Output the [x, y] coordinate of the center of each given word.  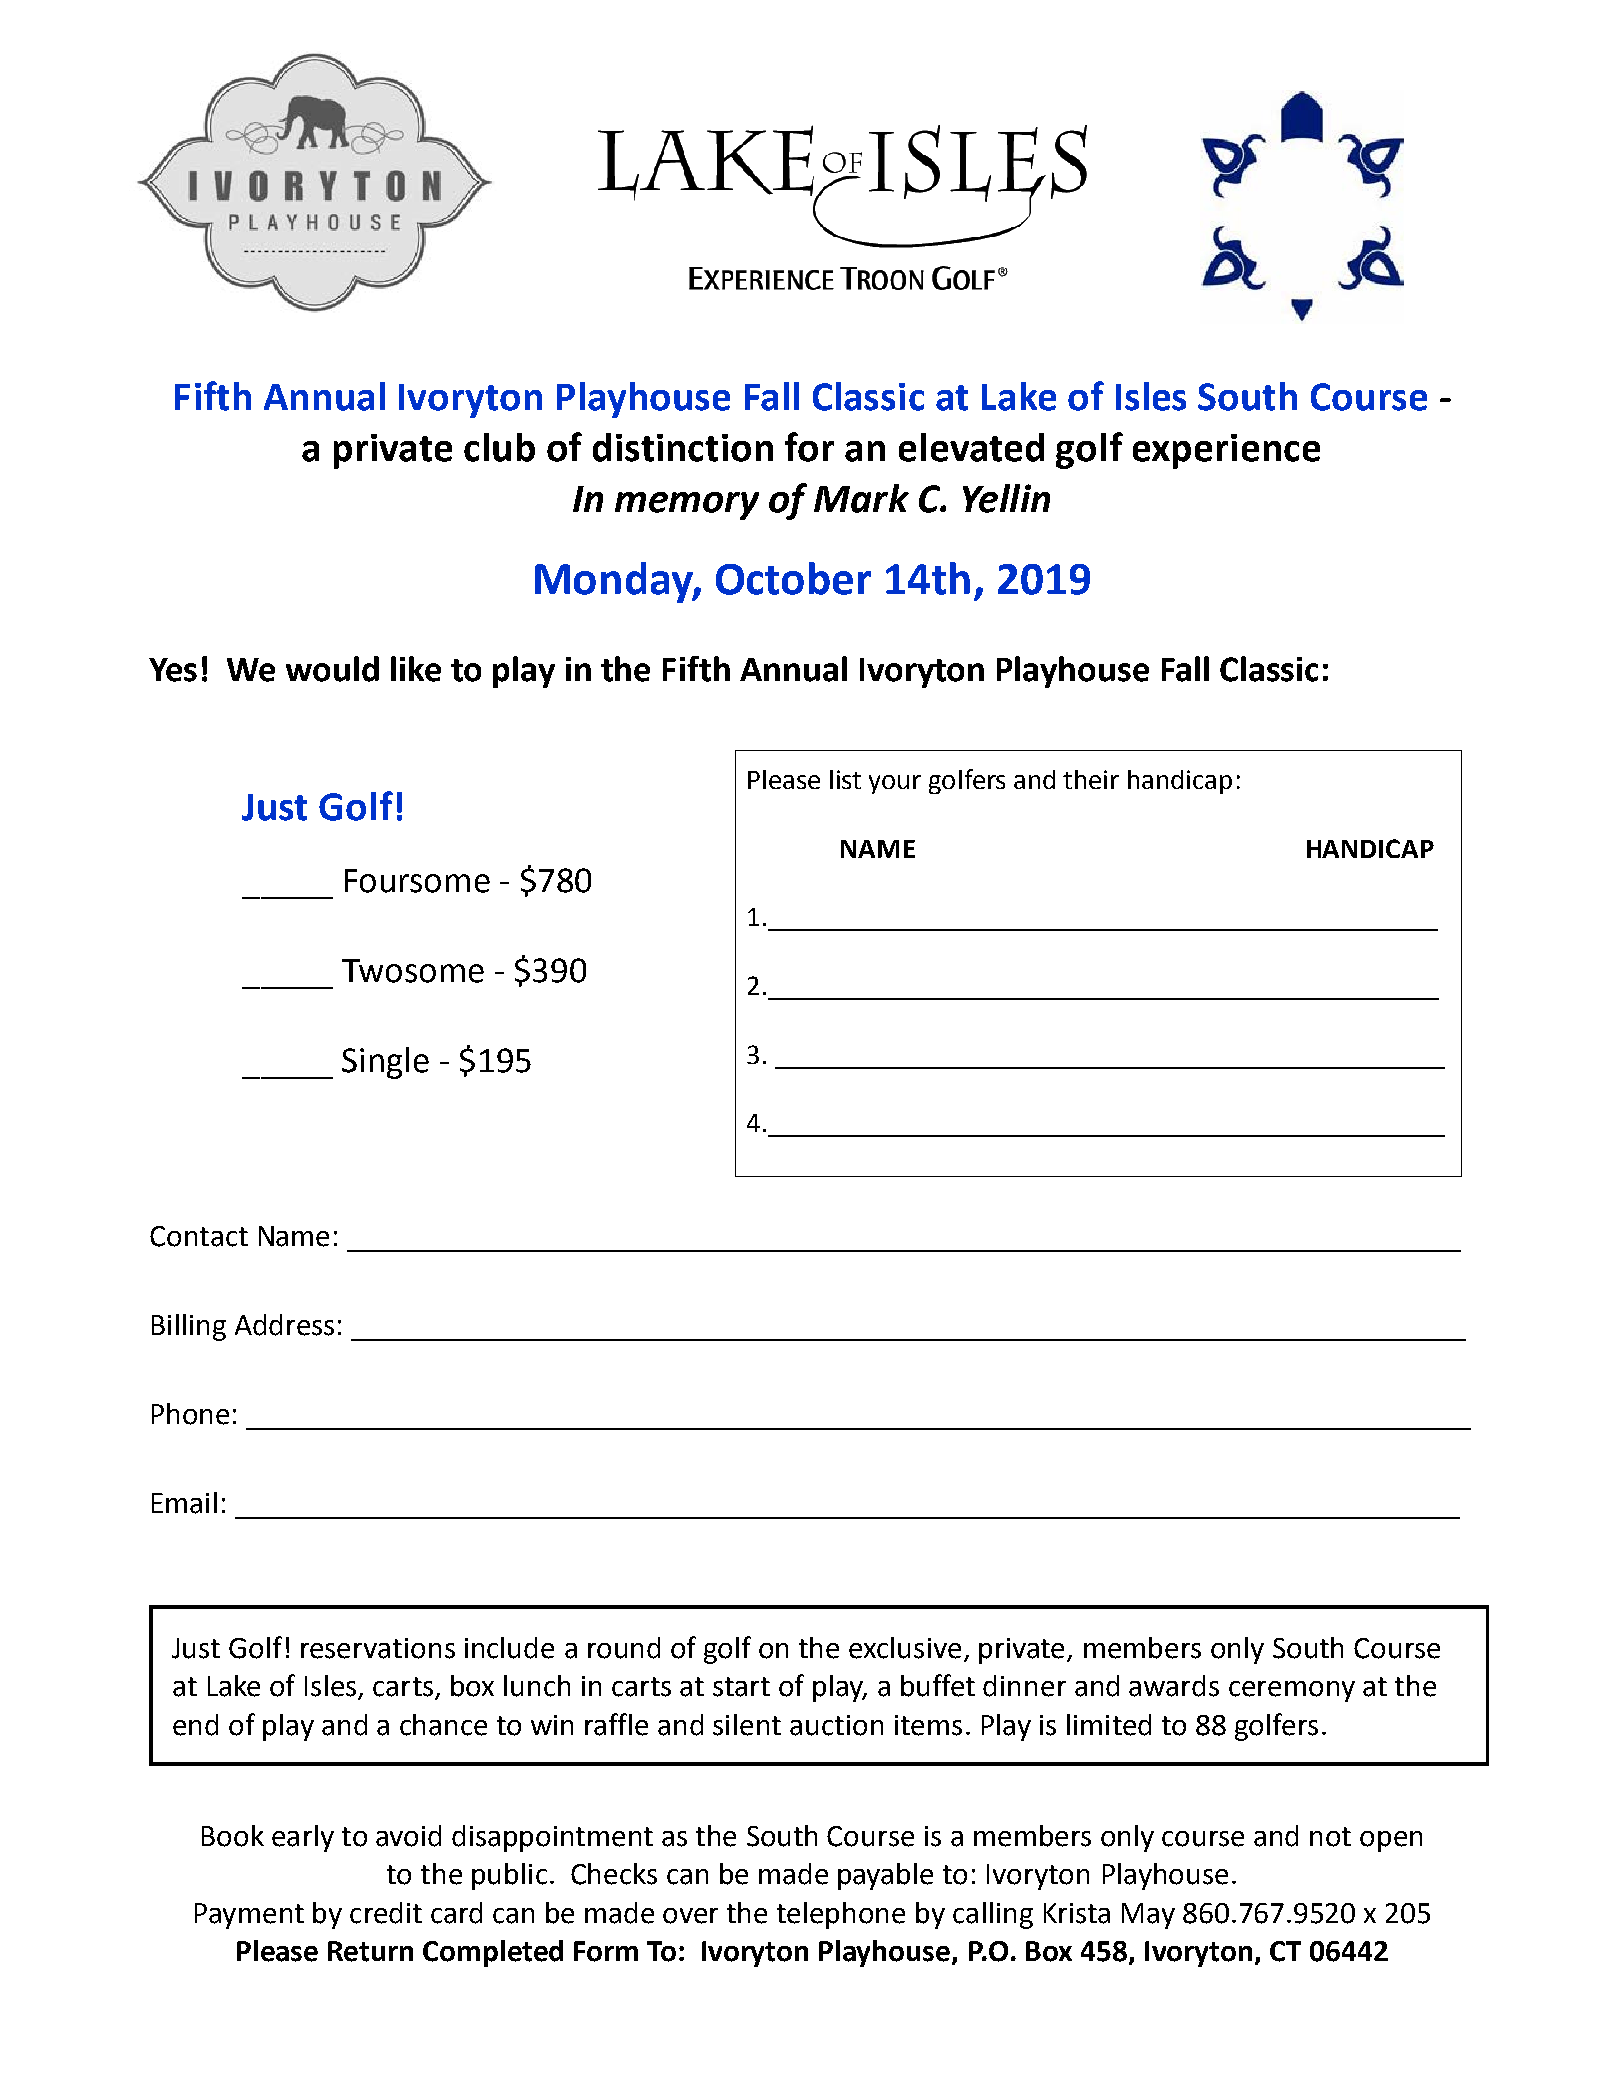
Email [184, 1503]
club [499, 447]
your [895, 784]
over [690, 1916]
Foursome [417, 881]
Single [385, 1063]
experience [1226, 451]
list [845, 779]
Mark [861, 498]
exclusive [905, 1648]
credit [386, 1913]
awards [1174, 1686]
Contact [199, 1236]
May [1148, 1916]
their [1091, 779]
